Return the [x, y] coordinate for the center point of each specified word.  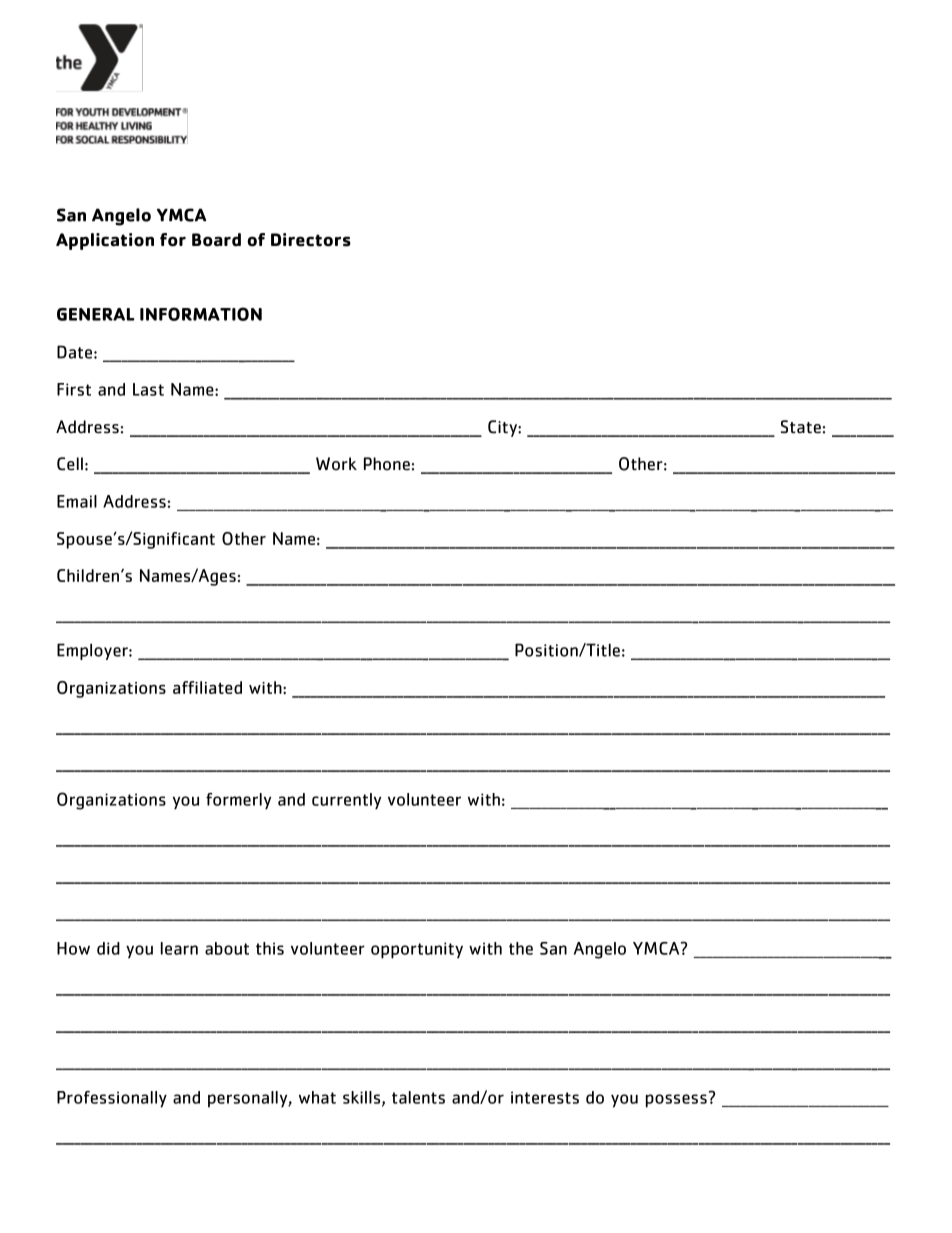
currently [346, 801]
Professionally [112, 1099]
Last [148, 389]
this [270, 948]
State [801, 427]
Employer [93, 651]
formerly [238, 801]
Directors [311, 240]
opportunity [417, 950]
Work [336, 464]
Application [105, 241]
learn [179, 948]
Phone [387, 464]
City [503, 428]
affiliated [207, 687]
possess [676, 1101]
